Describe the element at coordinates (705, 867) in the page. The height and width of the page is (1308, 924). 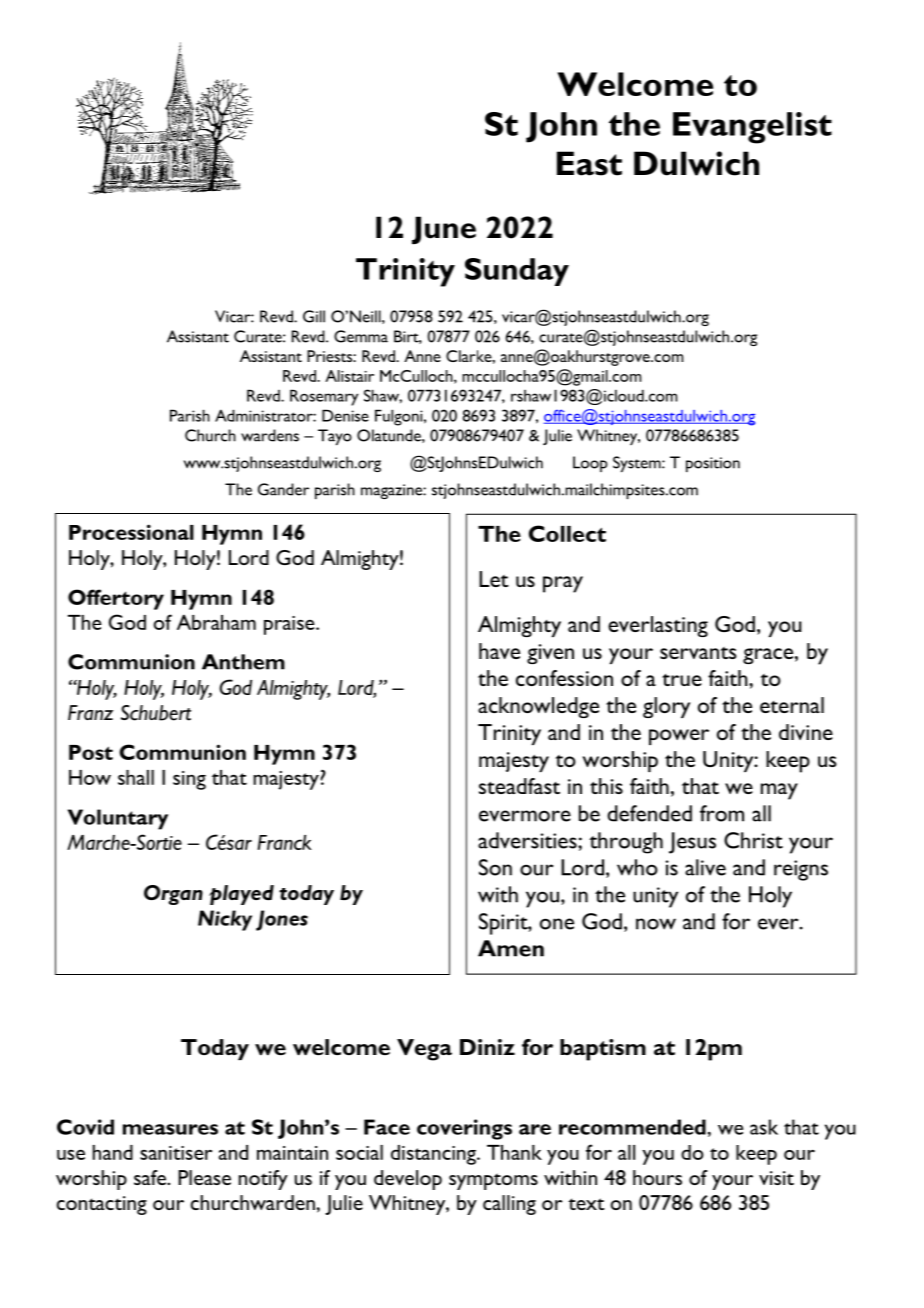
I see `alive` at that location.
